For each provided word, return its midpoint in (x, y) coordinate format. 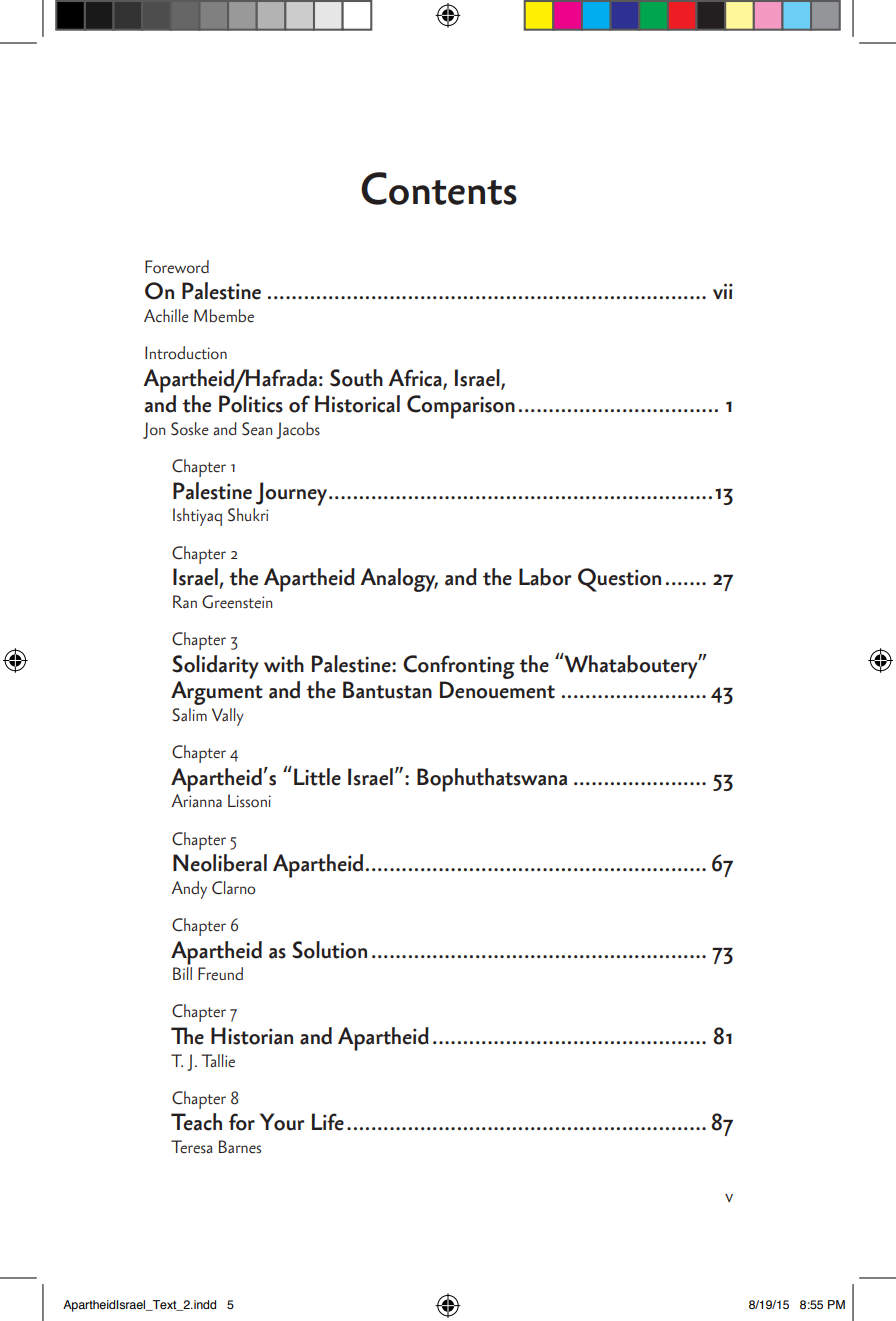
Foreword (177, 267)
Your (282, 1122)
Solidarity (215, 667)
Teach (196, 1122)
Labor (545, 577)
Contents (439, 188)
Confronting (459, 667)
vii (723, 291)
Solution (329, 950)
